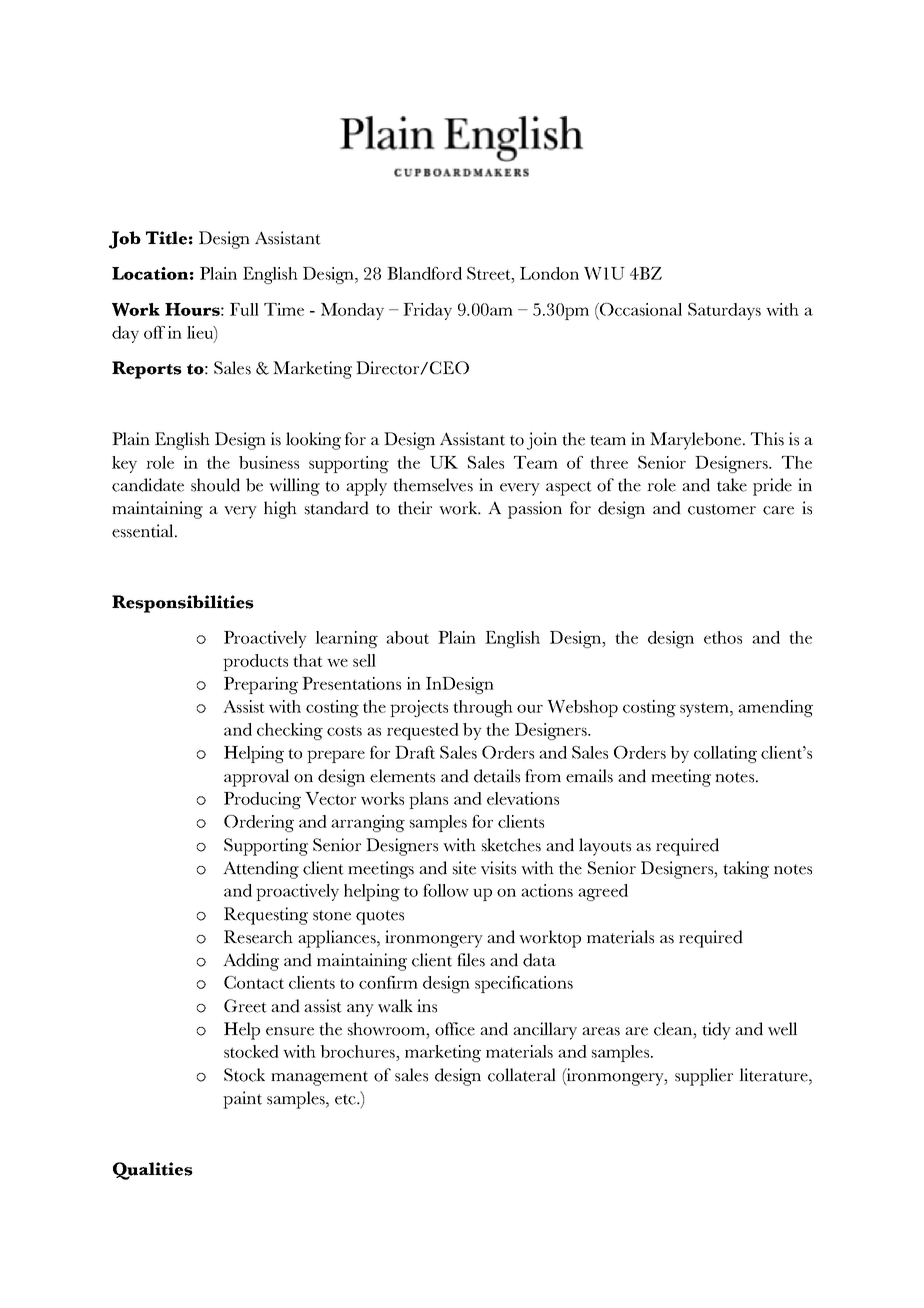 The image size is (924, 1308). Describe the element at coordinates (705, 709) in the screenshot. I see `system` at that location.
